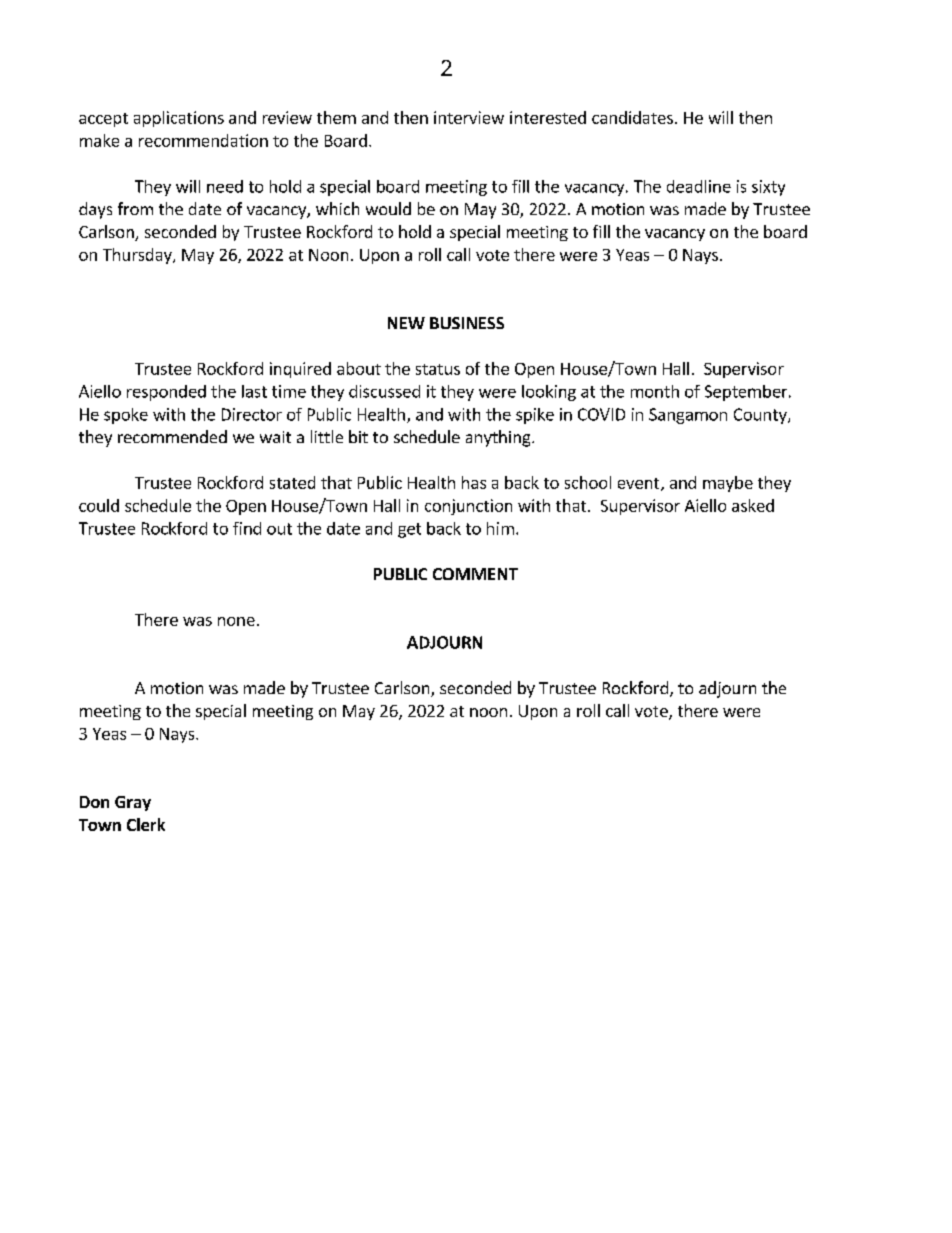 Image resolution: width=952 pixels, height=1233 pixels. I want to click on recommendation, so click(203, 140).
